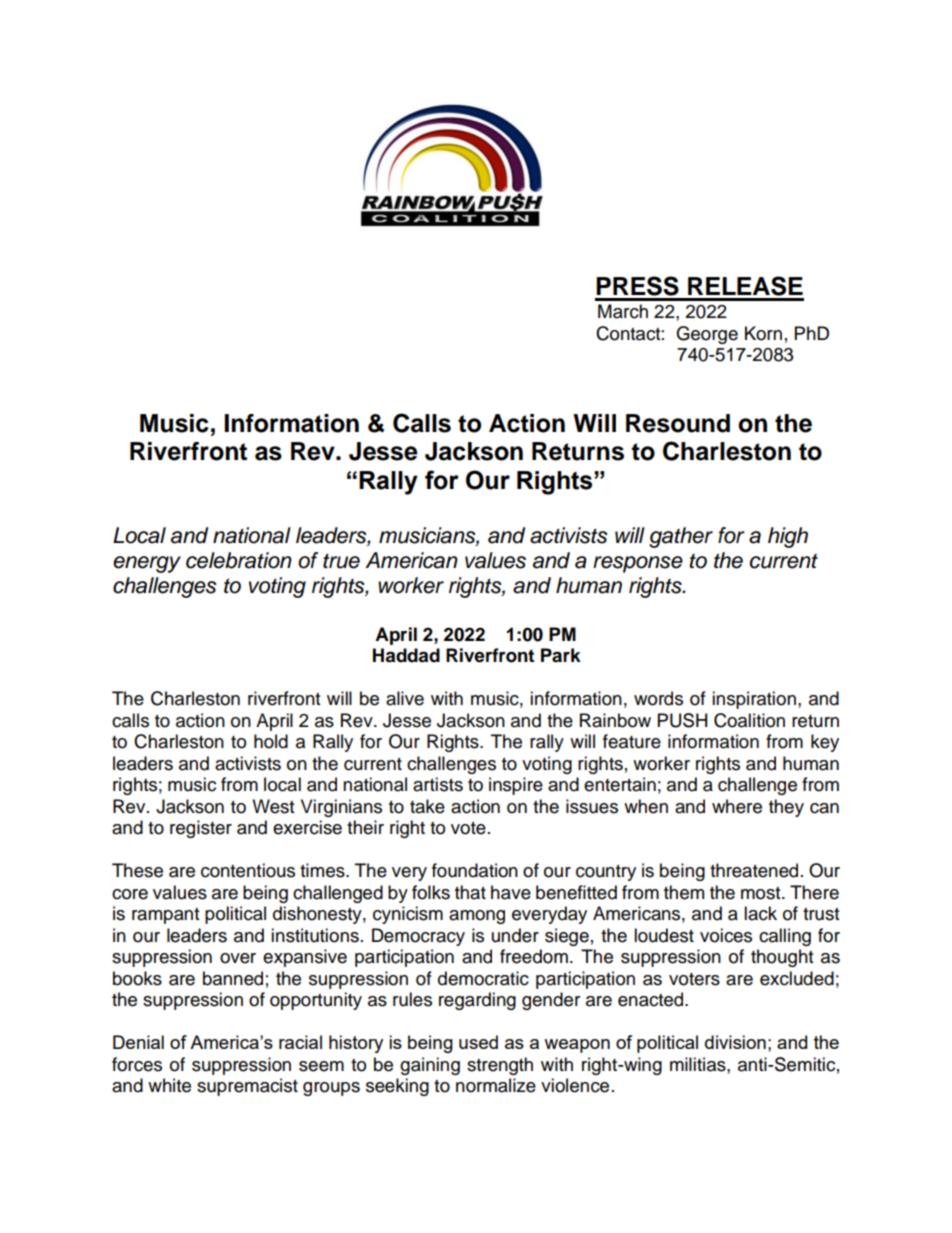 This screenshot has height=1233, width=952. What do you see at coordinates (247, 1087) in the screenshot?
I see `supremacist` at bounding box center [247, 1087].
